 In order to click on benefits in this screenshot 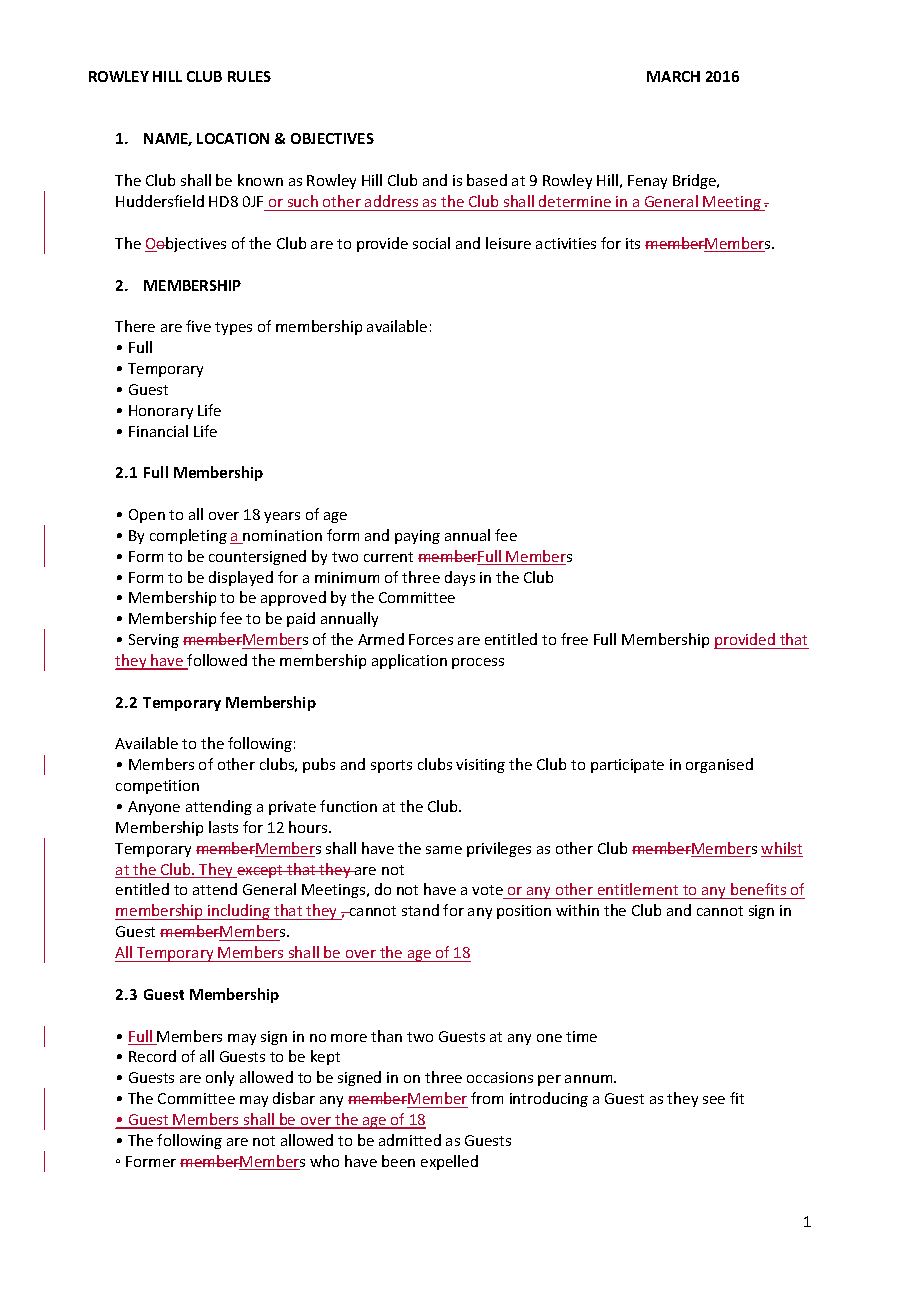, I will do `click(759, 891)`.
